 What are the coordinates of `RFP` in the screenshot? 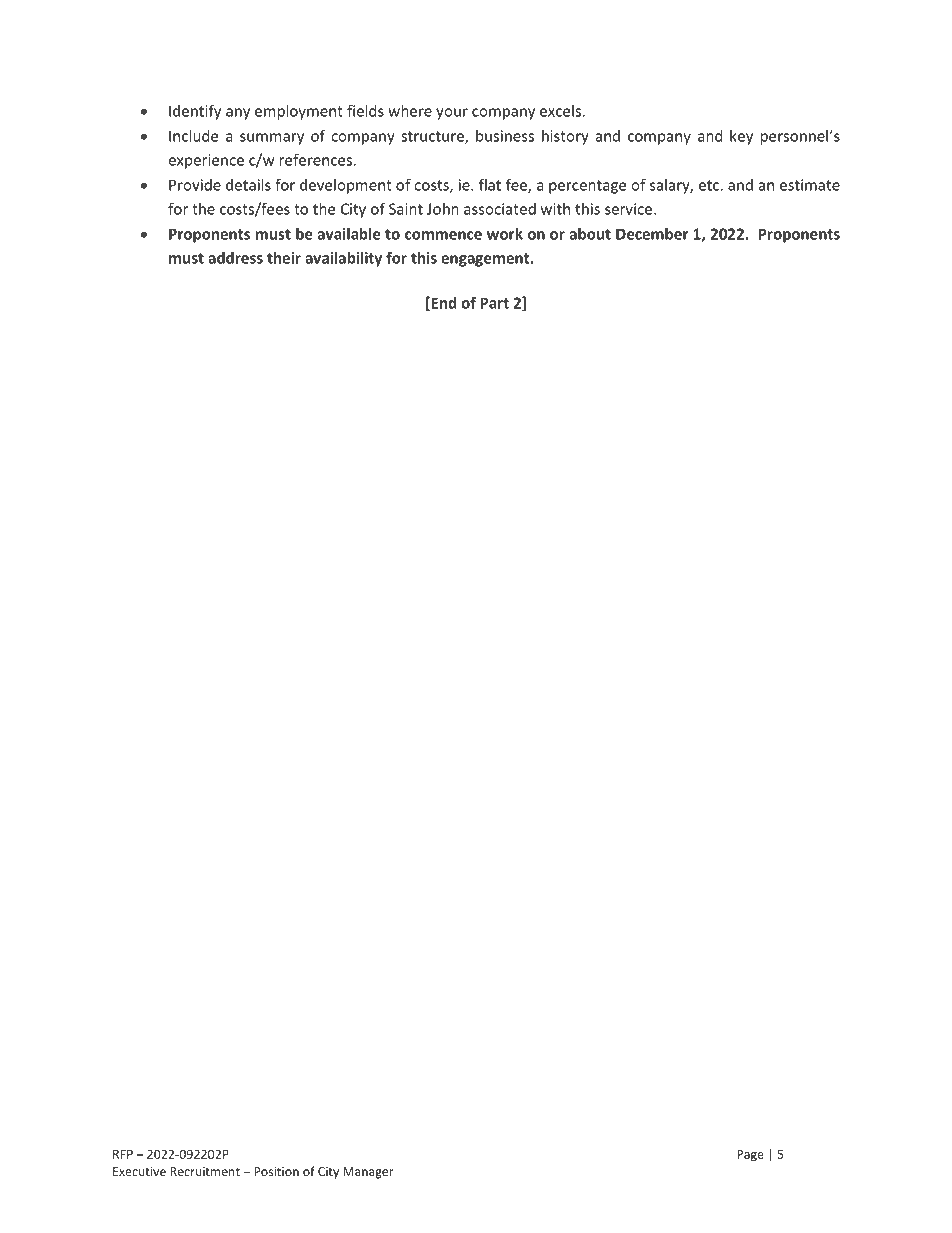 It's located at (123, 1154).
